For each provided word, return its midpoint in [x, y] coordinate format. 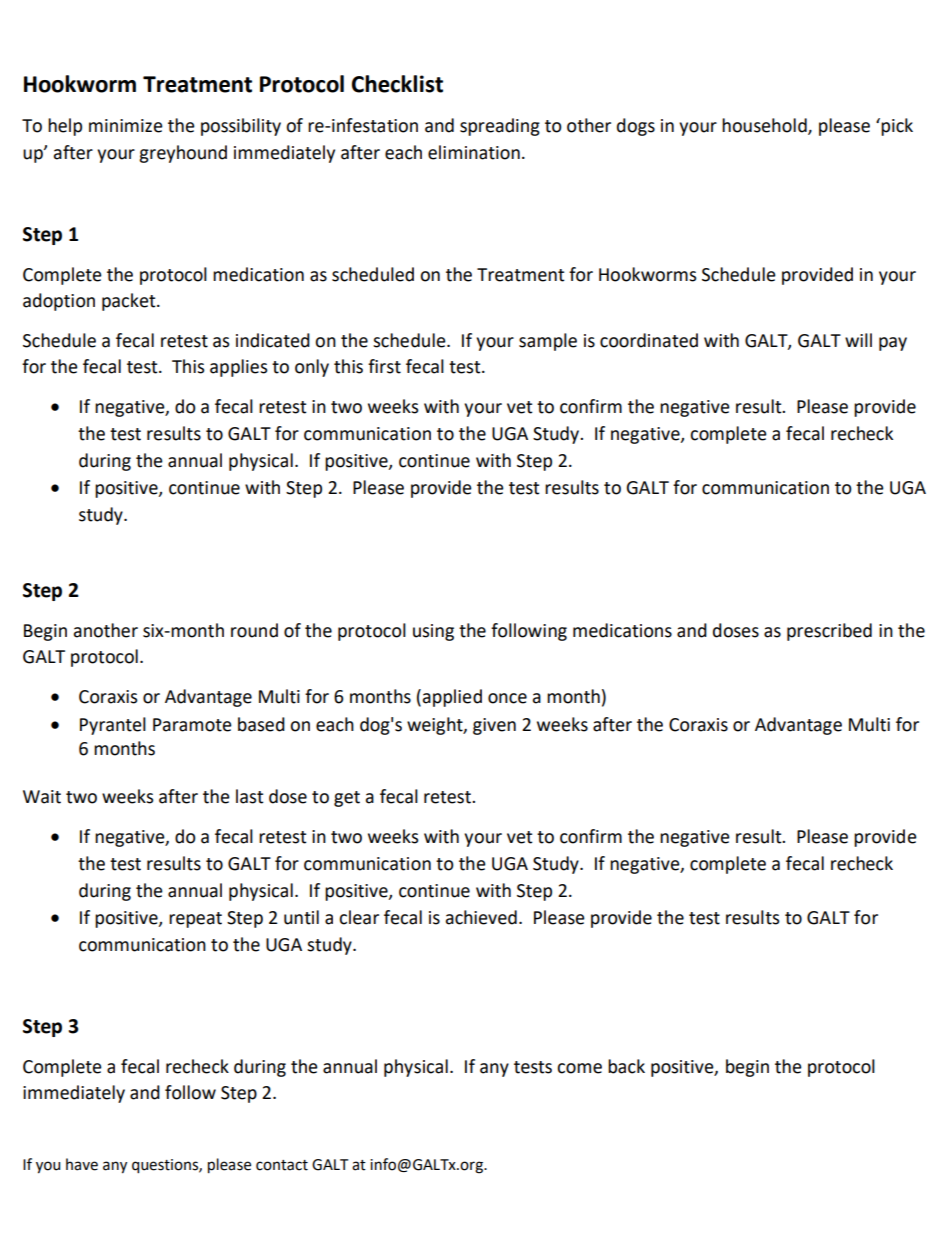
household [765, 126]
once [507, 698]
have [82, 1164]
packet [130, 302]
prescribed [829, 632]
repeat [195, 920]
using [433, 632]
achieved [481, 917]
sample [548, 342]
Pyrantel [113, 726]
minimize [126, 126]
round [254, 630]
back [626, 1066]
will [858, 340]
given [494, 726]
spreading [500, 127]
